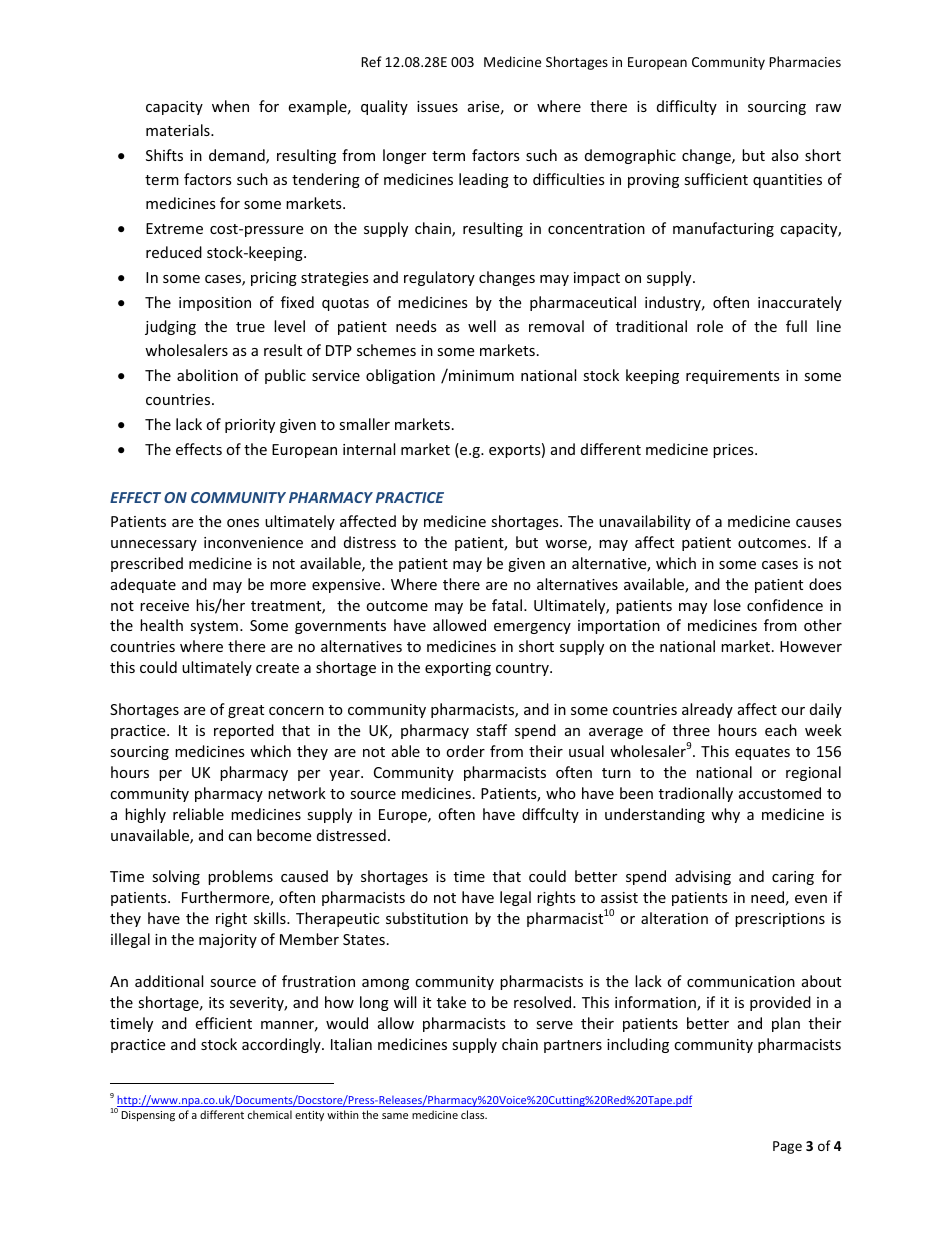 Image resolution: width=952 pixels, height=1233 pixels. What do you see at coordinates (207, 375) in the screenshot?
I see `abolition` at bounding box center [207, 375].
